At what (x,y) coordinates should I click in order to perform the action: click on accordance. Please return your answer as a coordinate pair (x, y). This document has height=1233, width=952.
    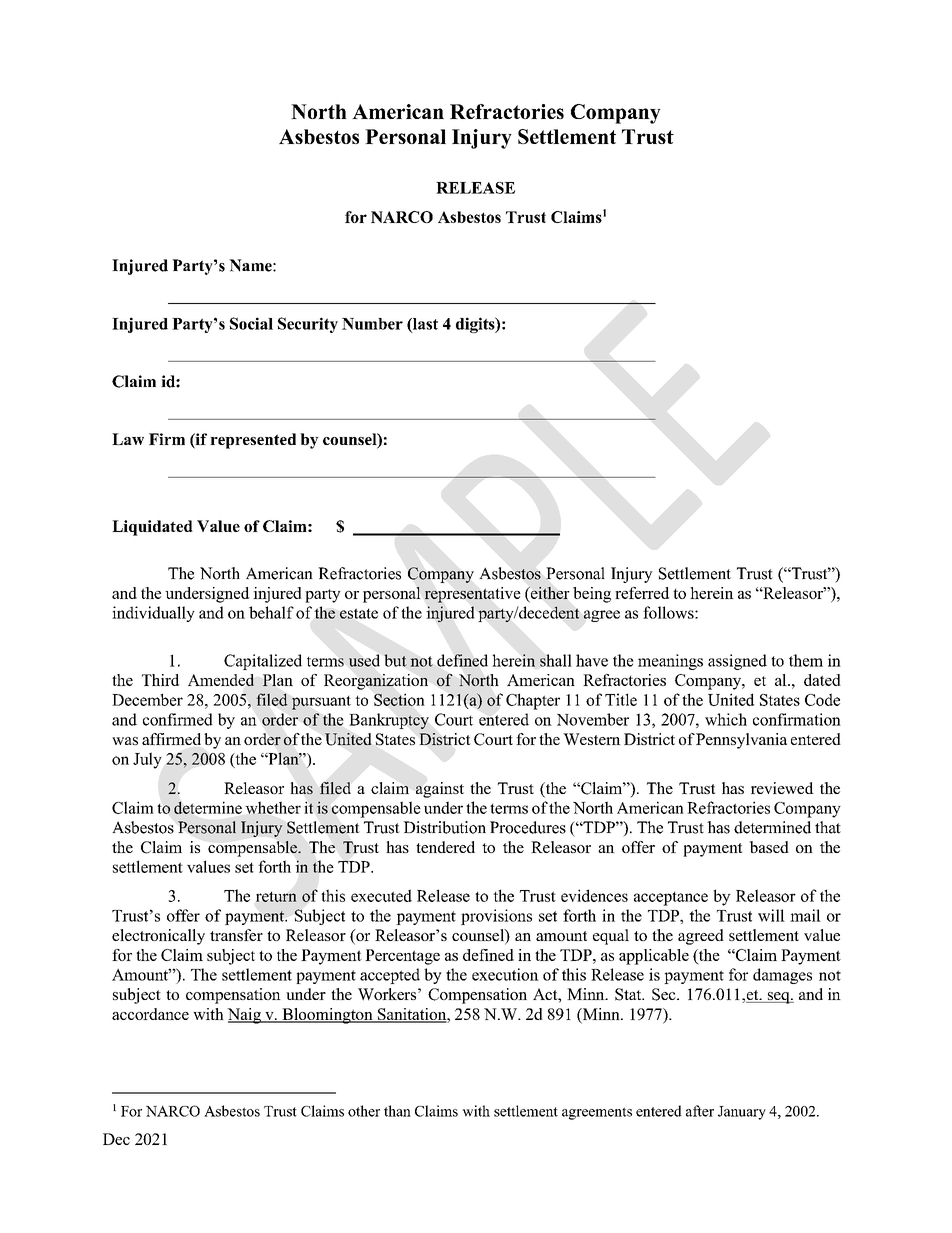
    Looking at the image, I should click on (150, 1014).
